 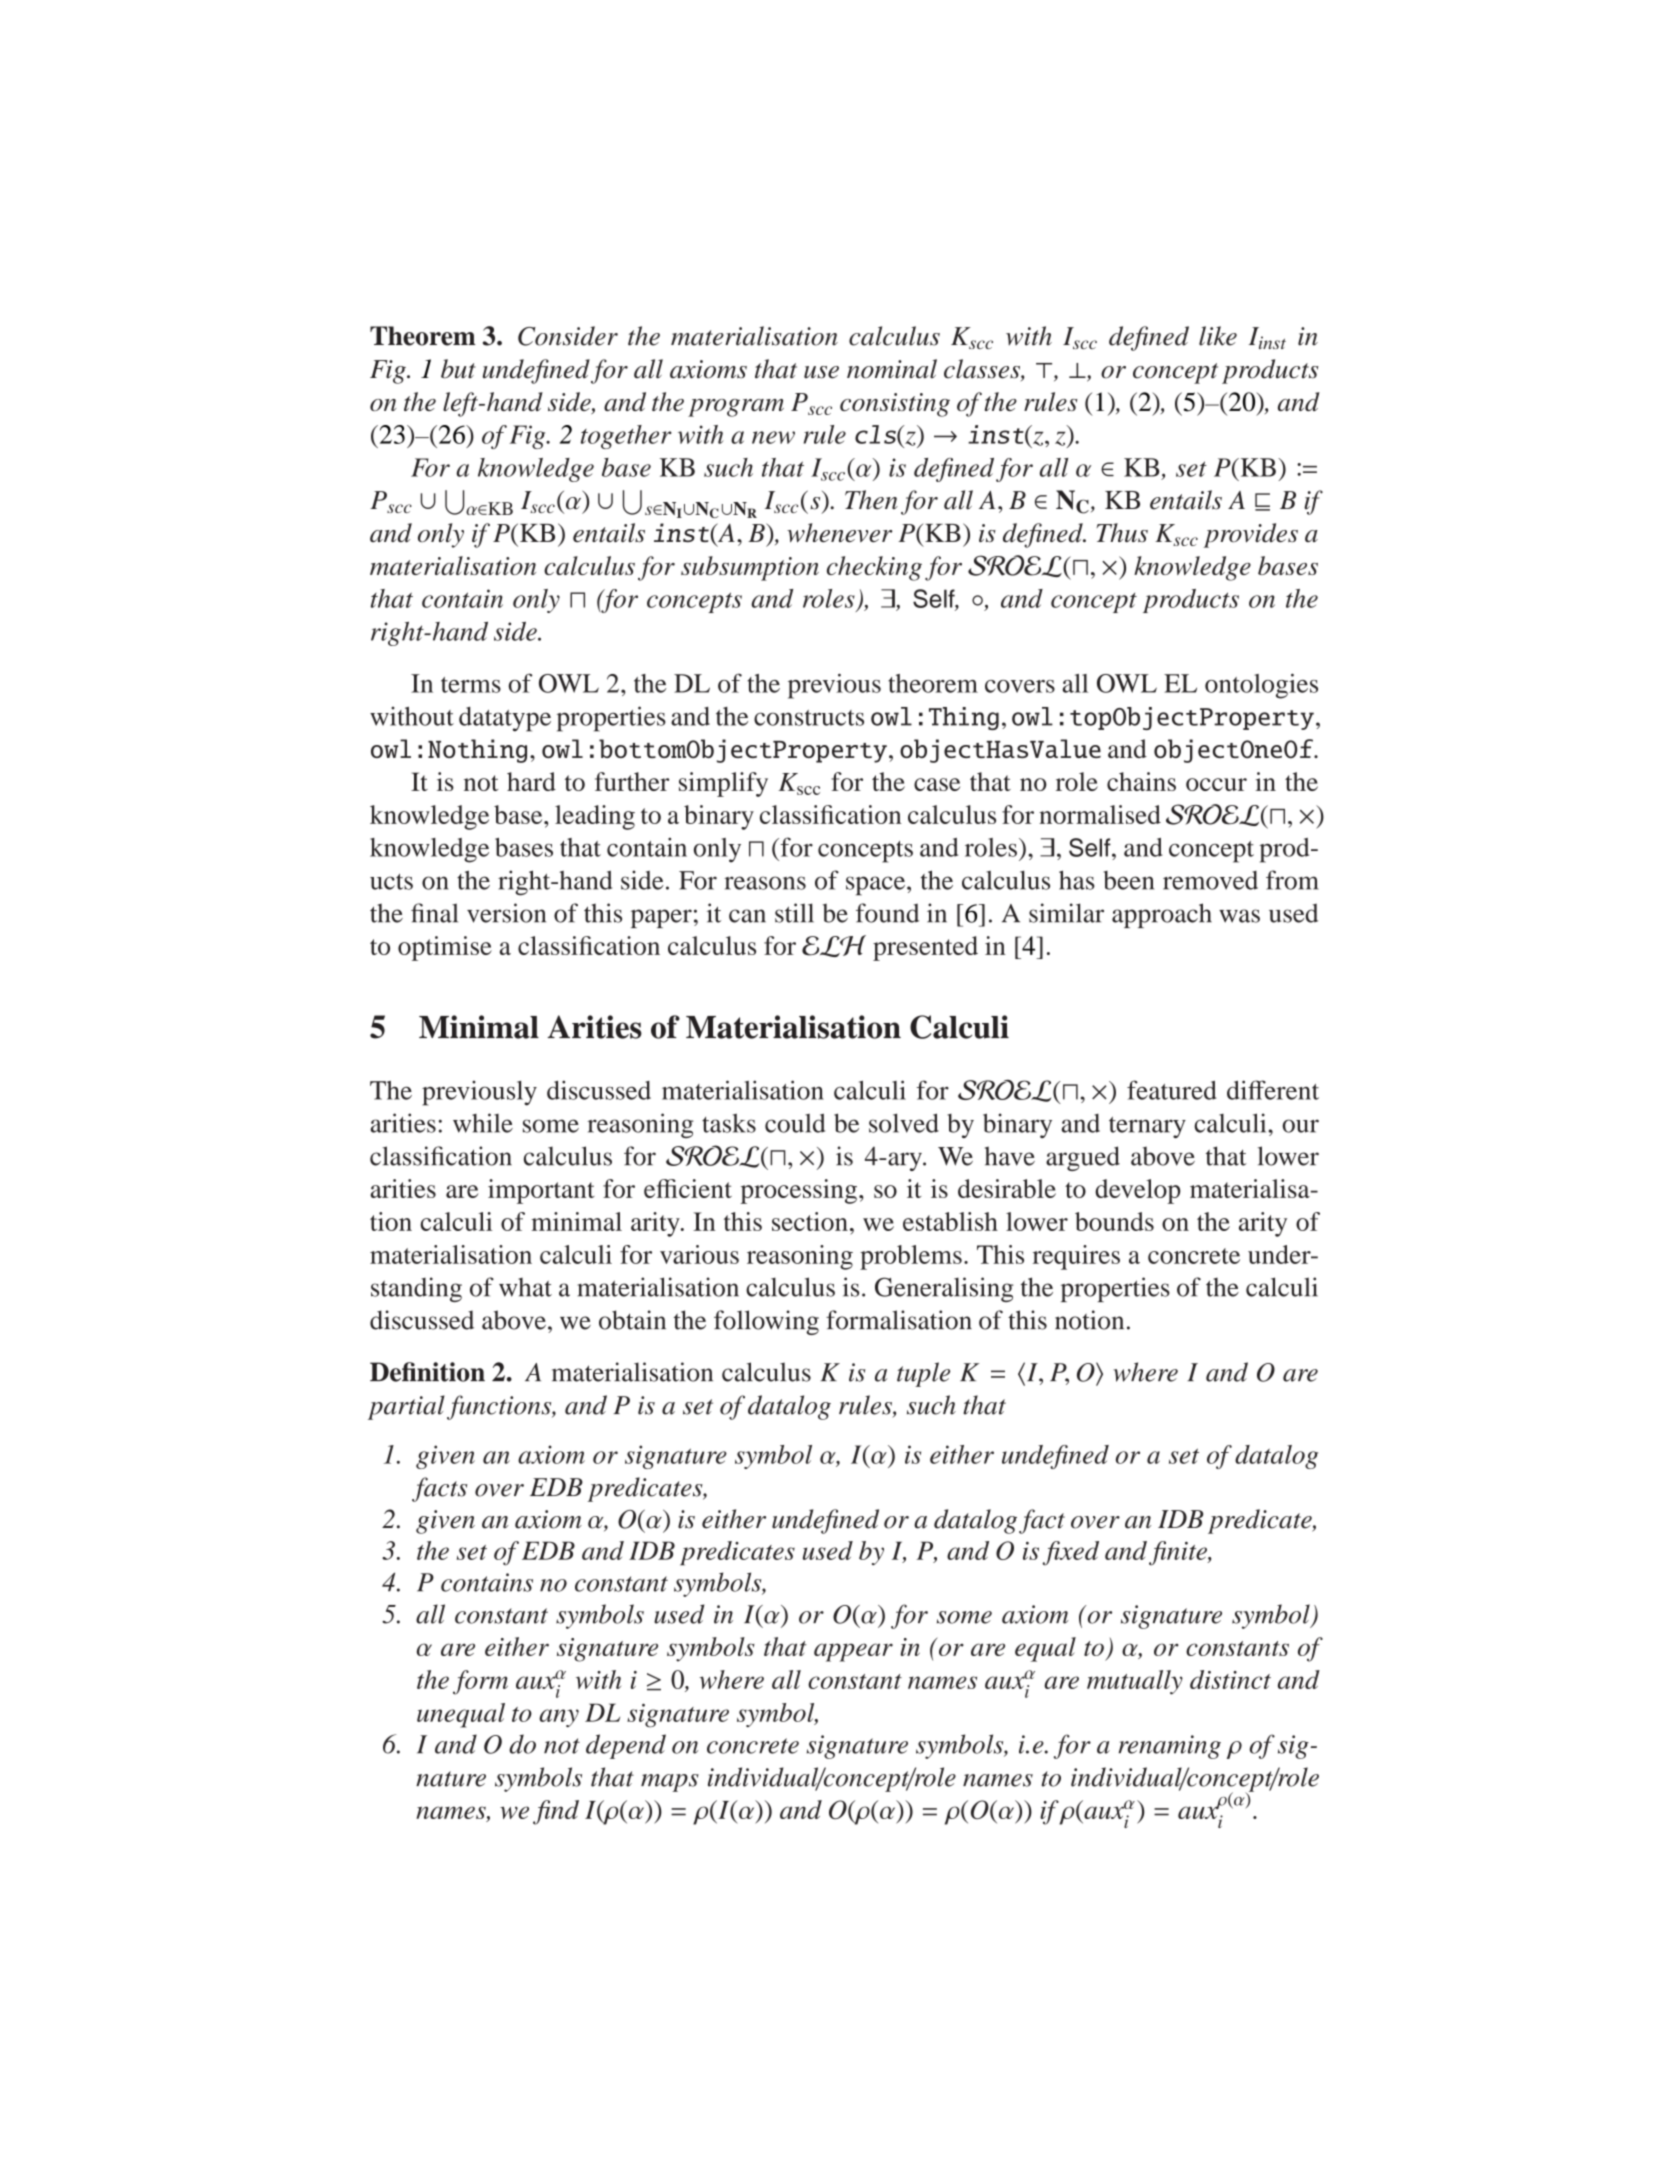 What do you see at coordinates (911, 1257) in the screenshot?
I see `problems` at bounding box center [911, 1257].
